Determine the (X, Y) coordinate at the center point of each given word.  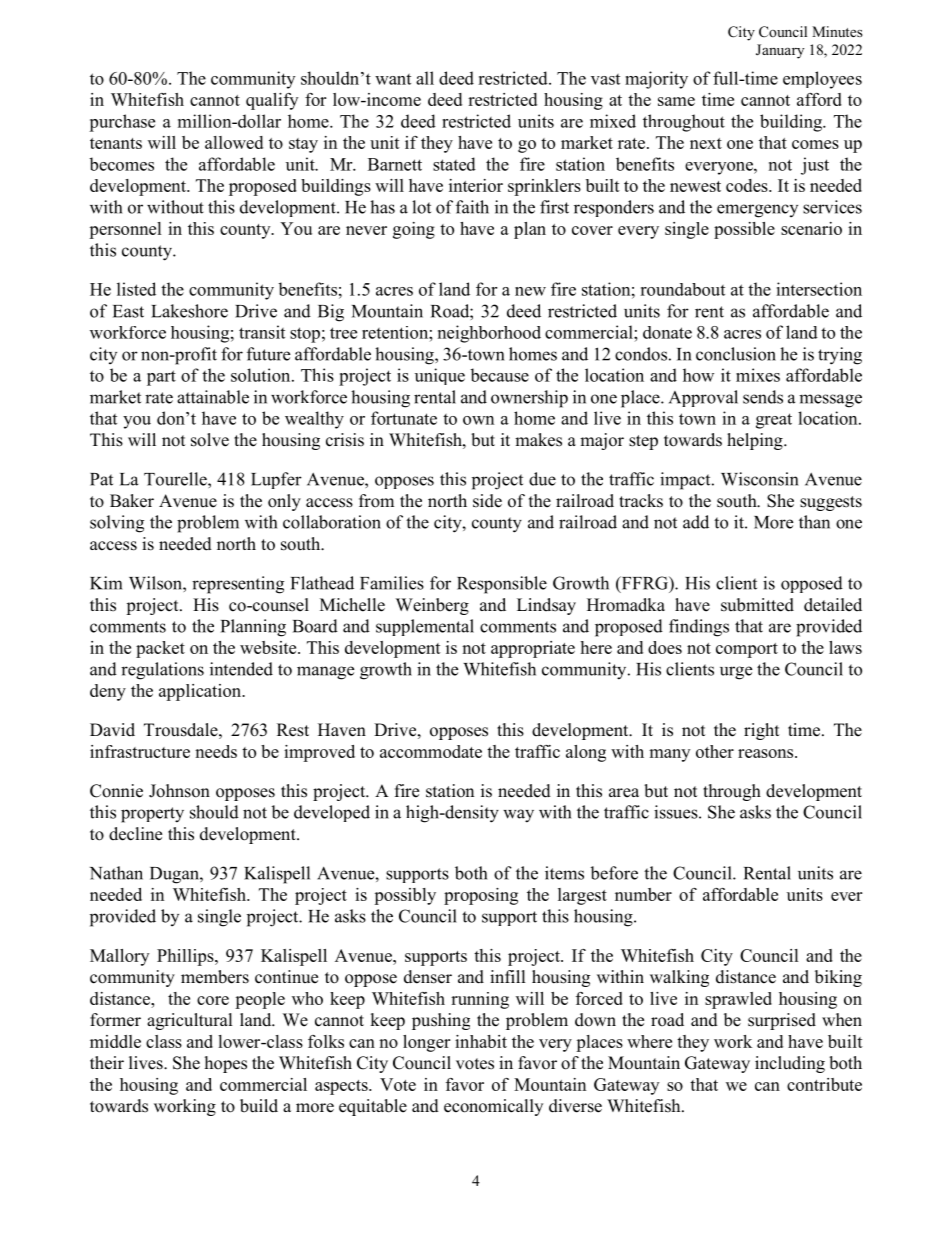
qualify (272, 101)
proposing (481, 896)
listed (136, 289)
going (414, 230)
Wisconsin (759, 479)
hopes (226, 1064)
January (780, 51)
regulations (162, 671)
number (643, 894)
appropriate (533, 649)
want (393, 79)
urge (736, 673)
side (487, 501)
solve (210, 440)
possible (744, 230)
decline (135, 834)
